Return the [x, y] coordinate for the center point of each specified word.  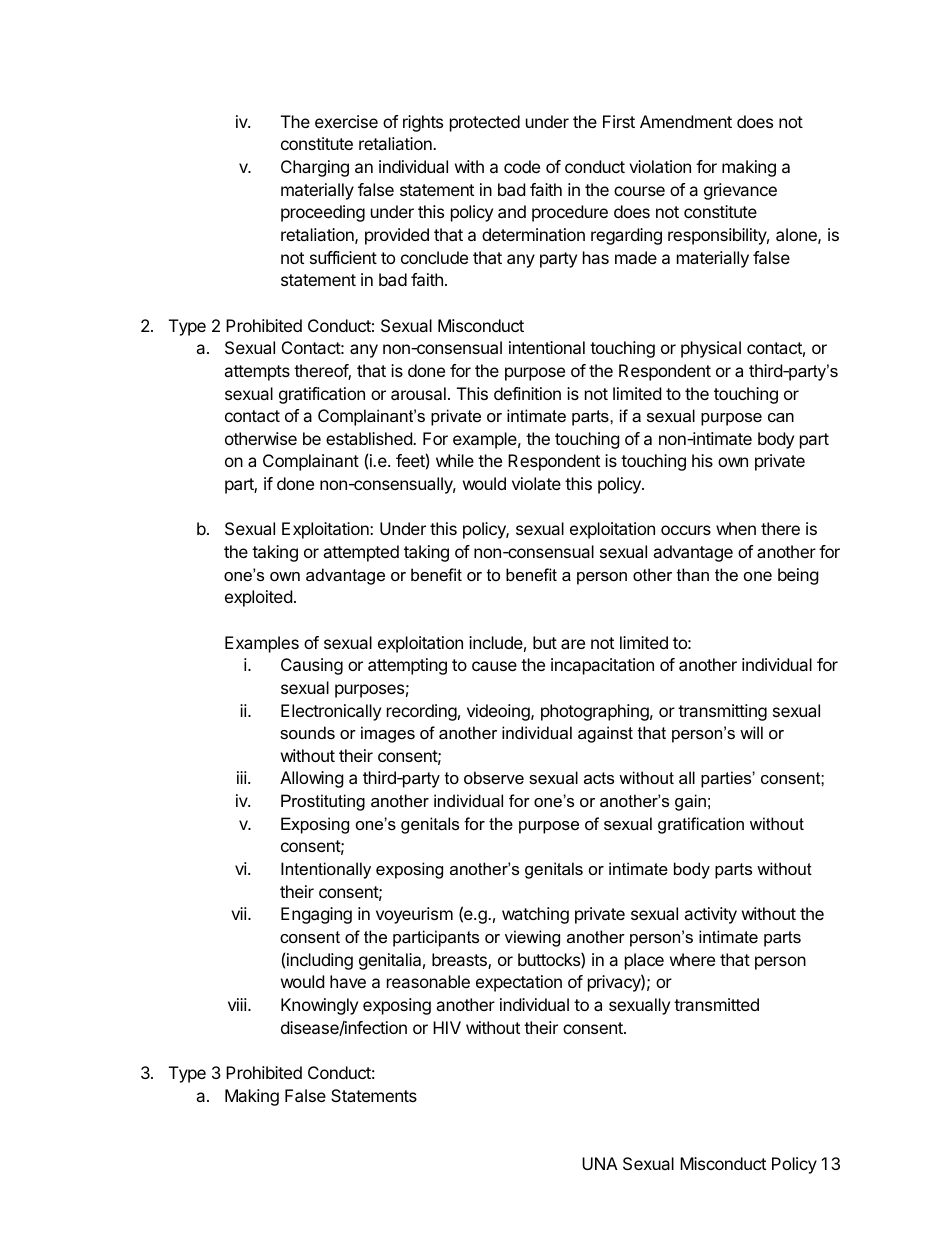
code [522, 166]
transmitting [722, 712]
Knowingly [319, 1006]
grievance [740, 191]
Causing [312, 666]
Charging [315, 168]
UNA [600, 1163]
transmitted [716, 1004]
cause [494, 666]
